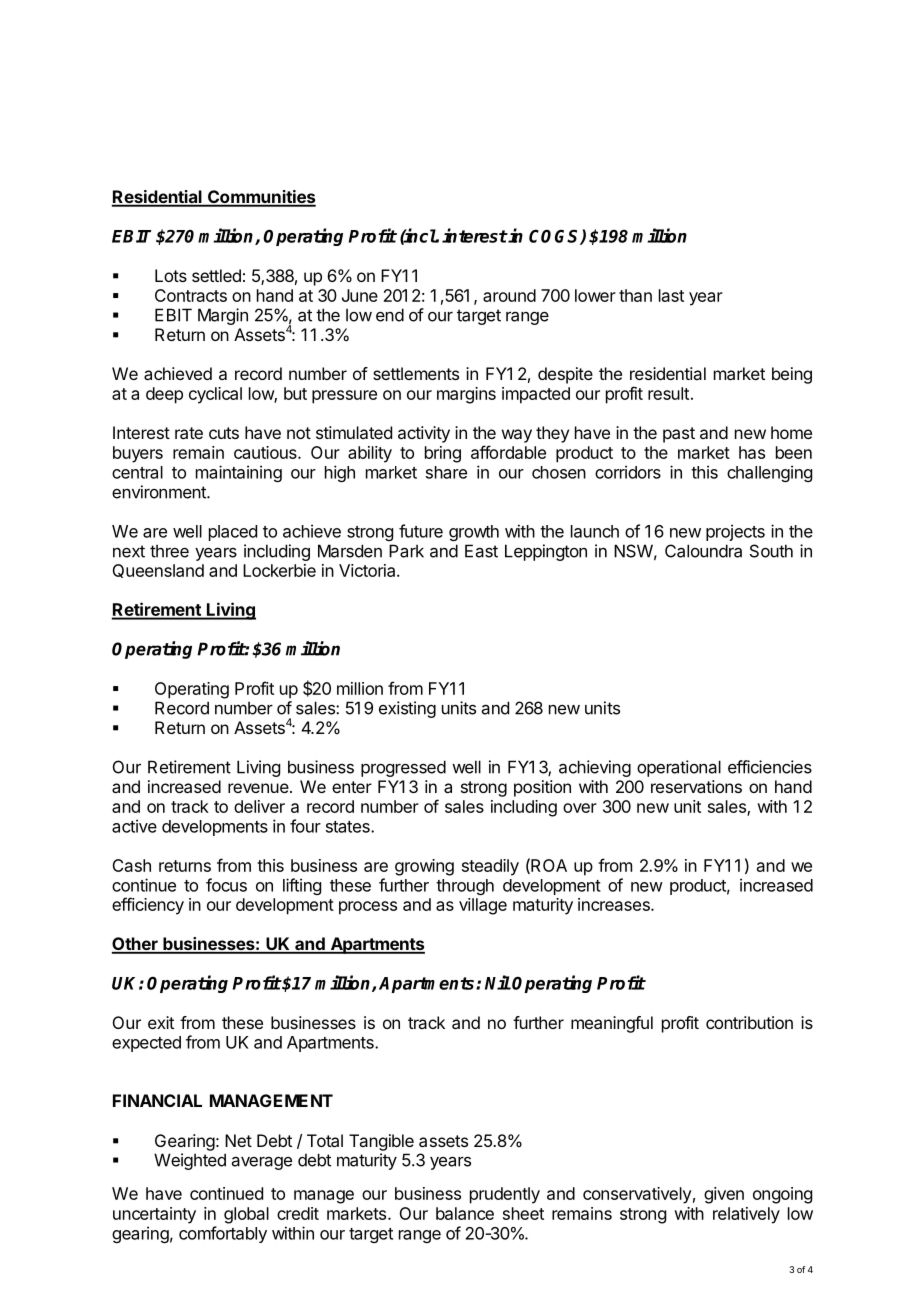  I want to click on Queensland, so click(158, 571).
